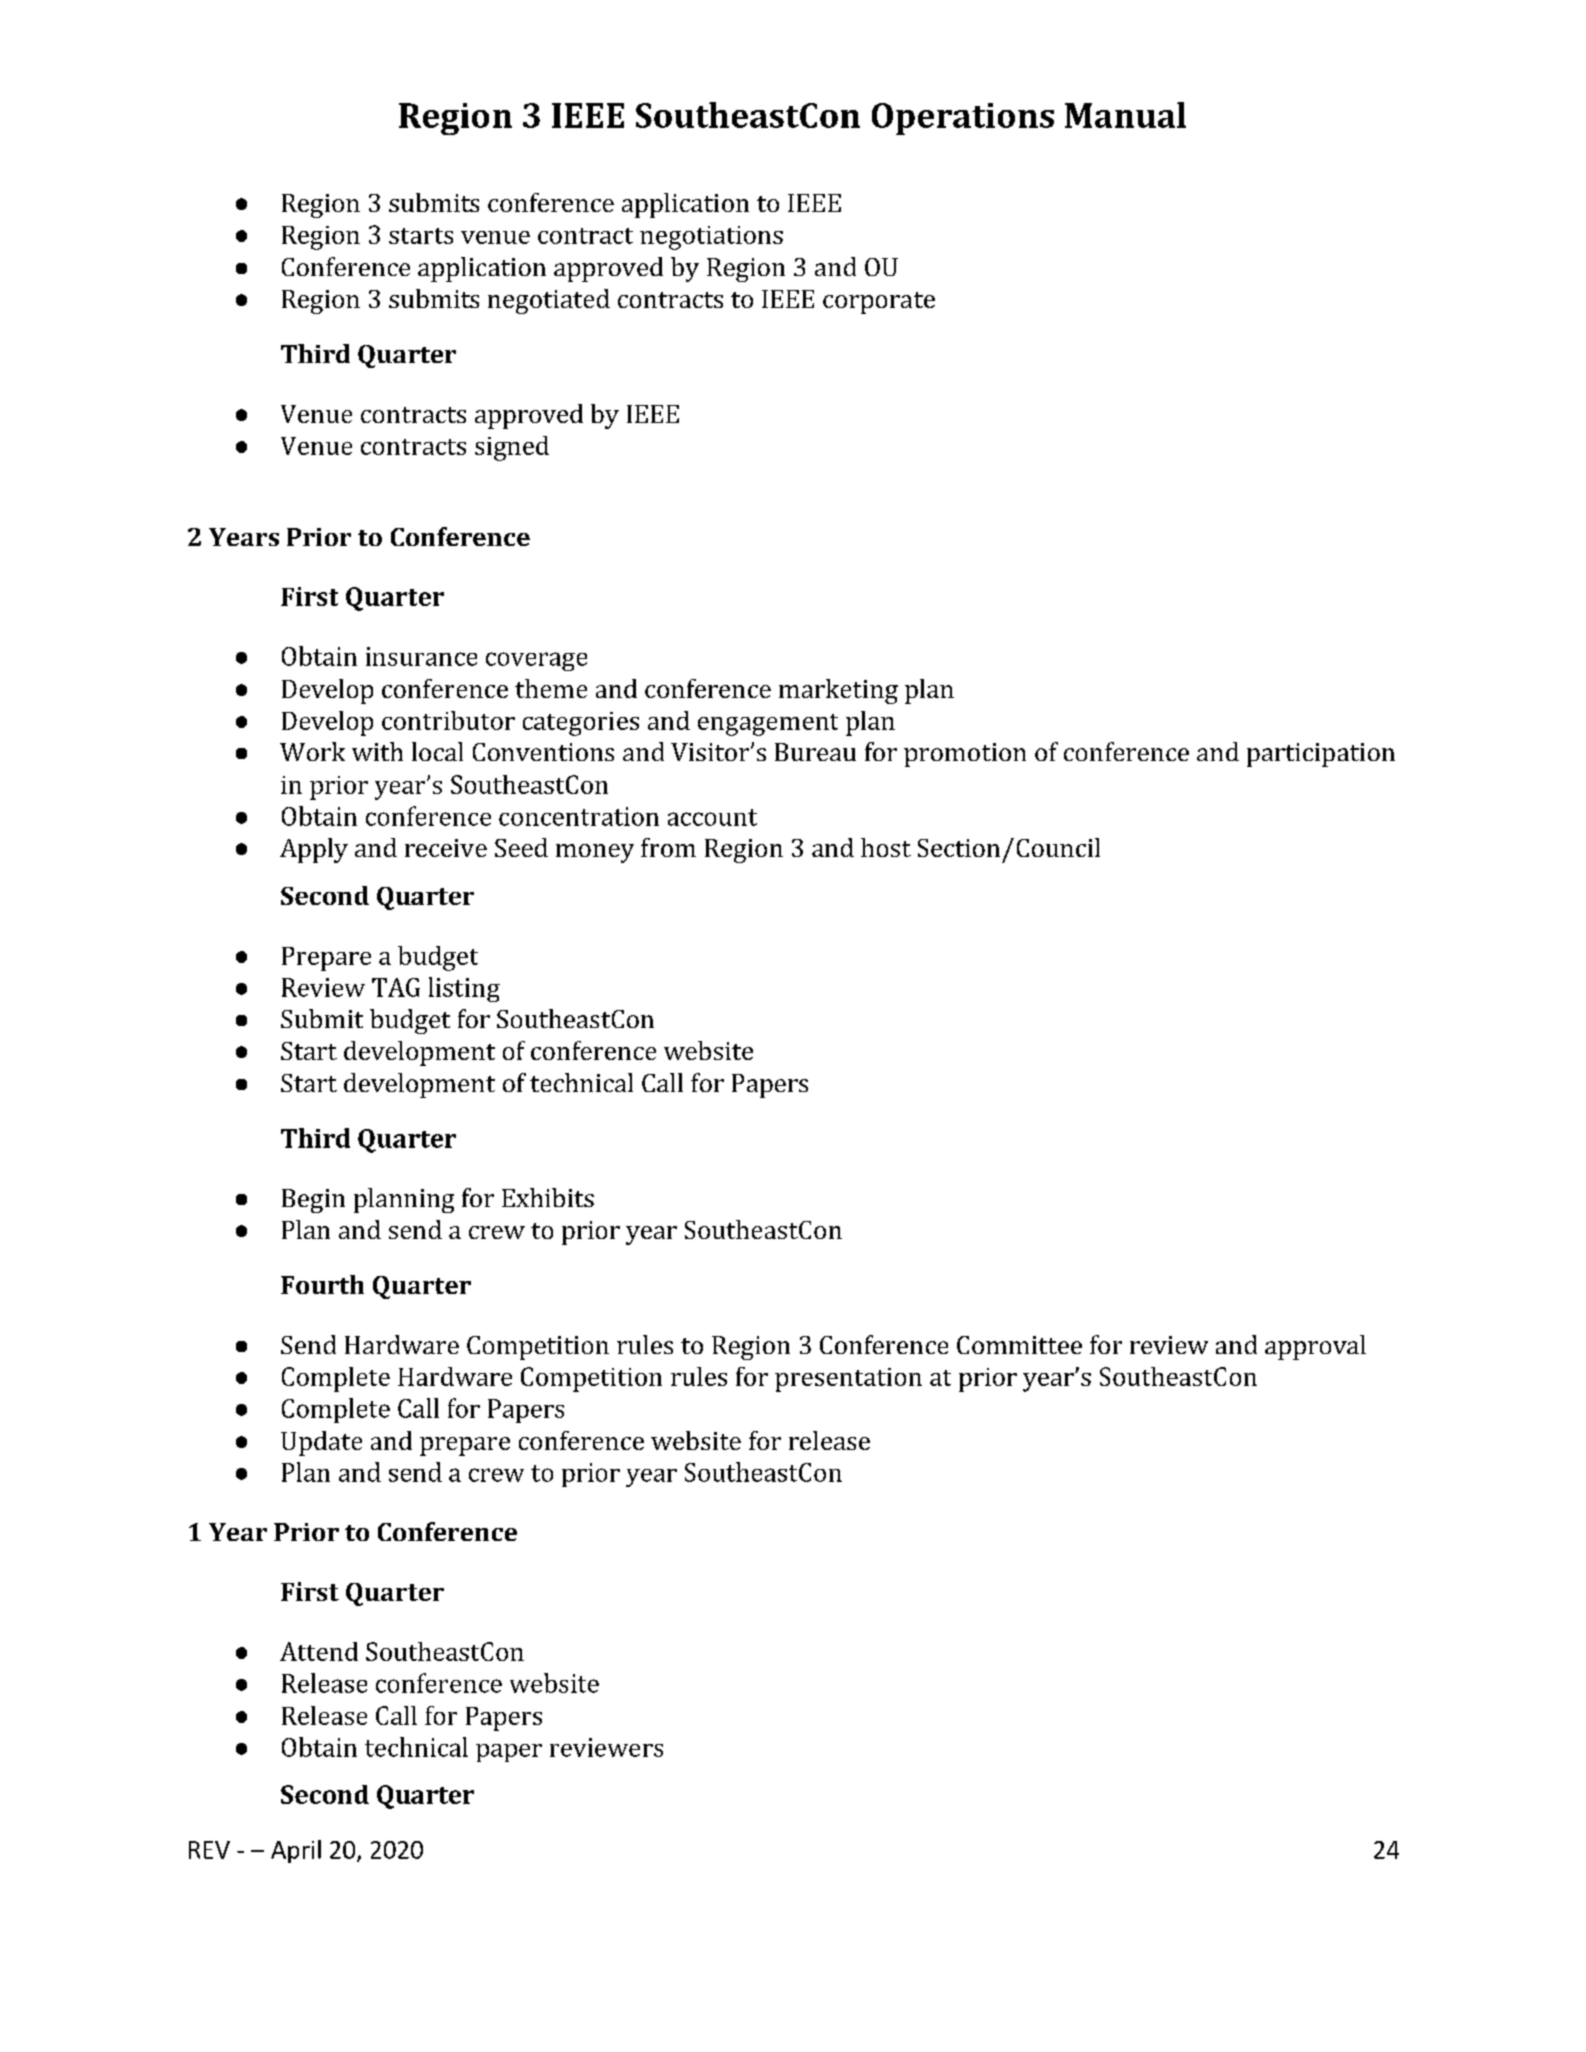 The height and width of the page is (2052, 1586). I want to click on Fourth, so click(322, 1284).
